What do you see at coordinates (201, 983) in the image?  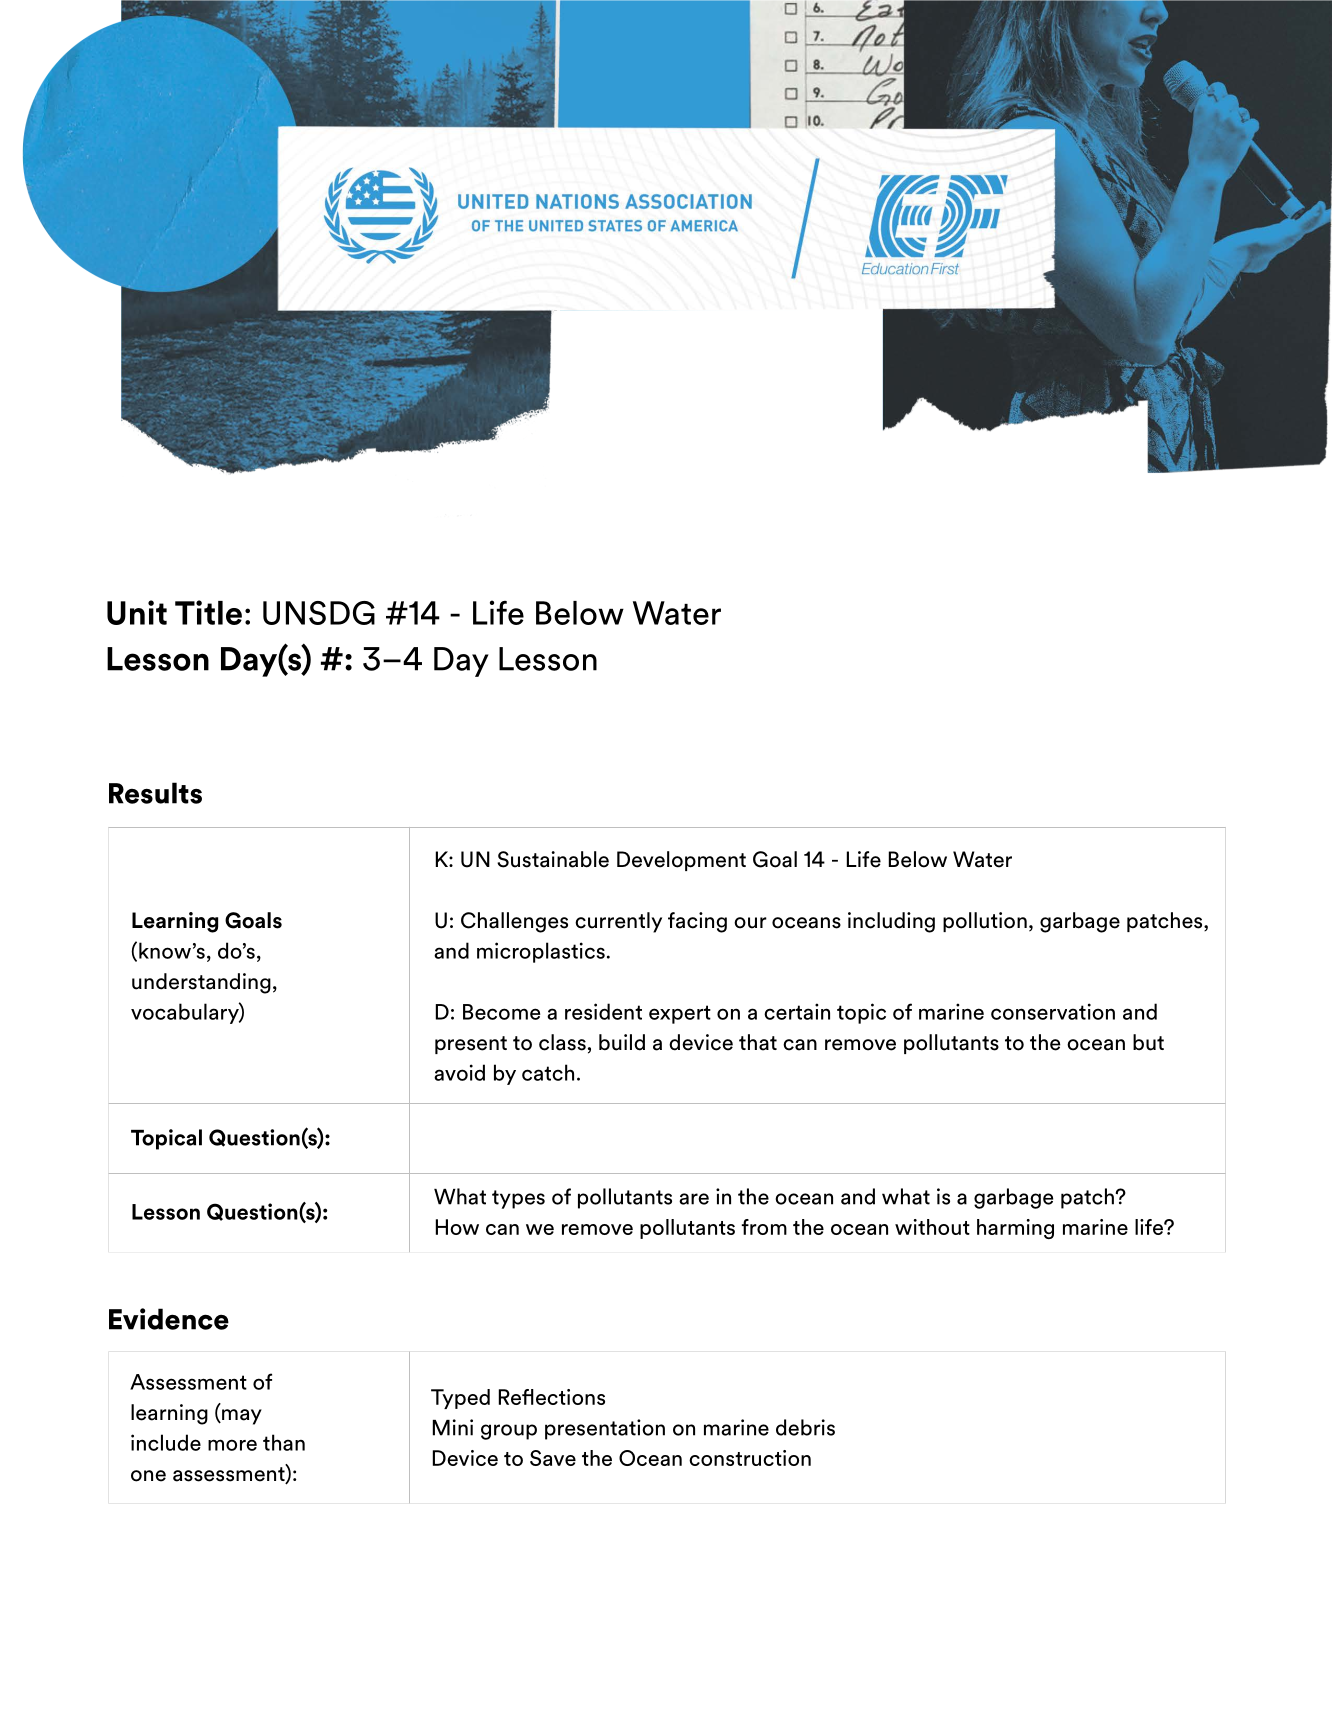 I see `understanding` at bounding box center [201, 983].
